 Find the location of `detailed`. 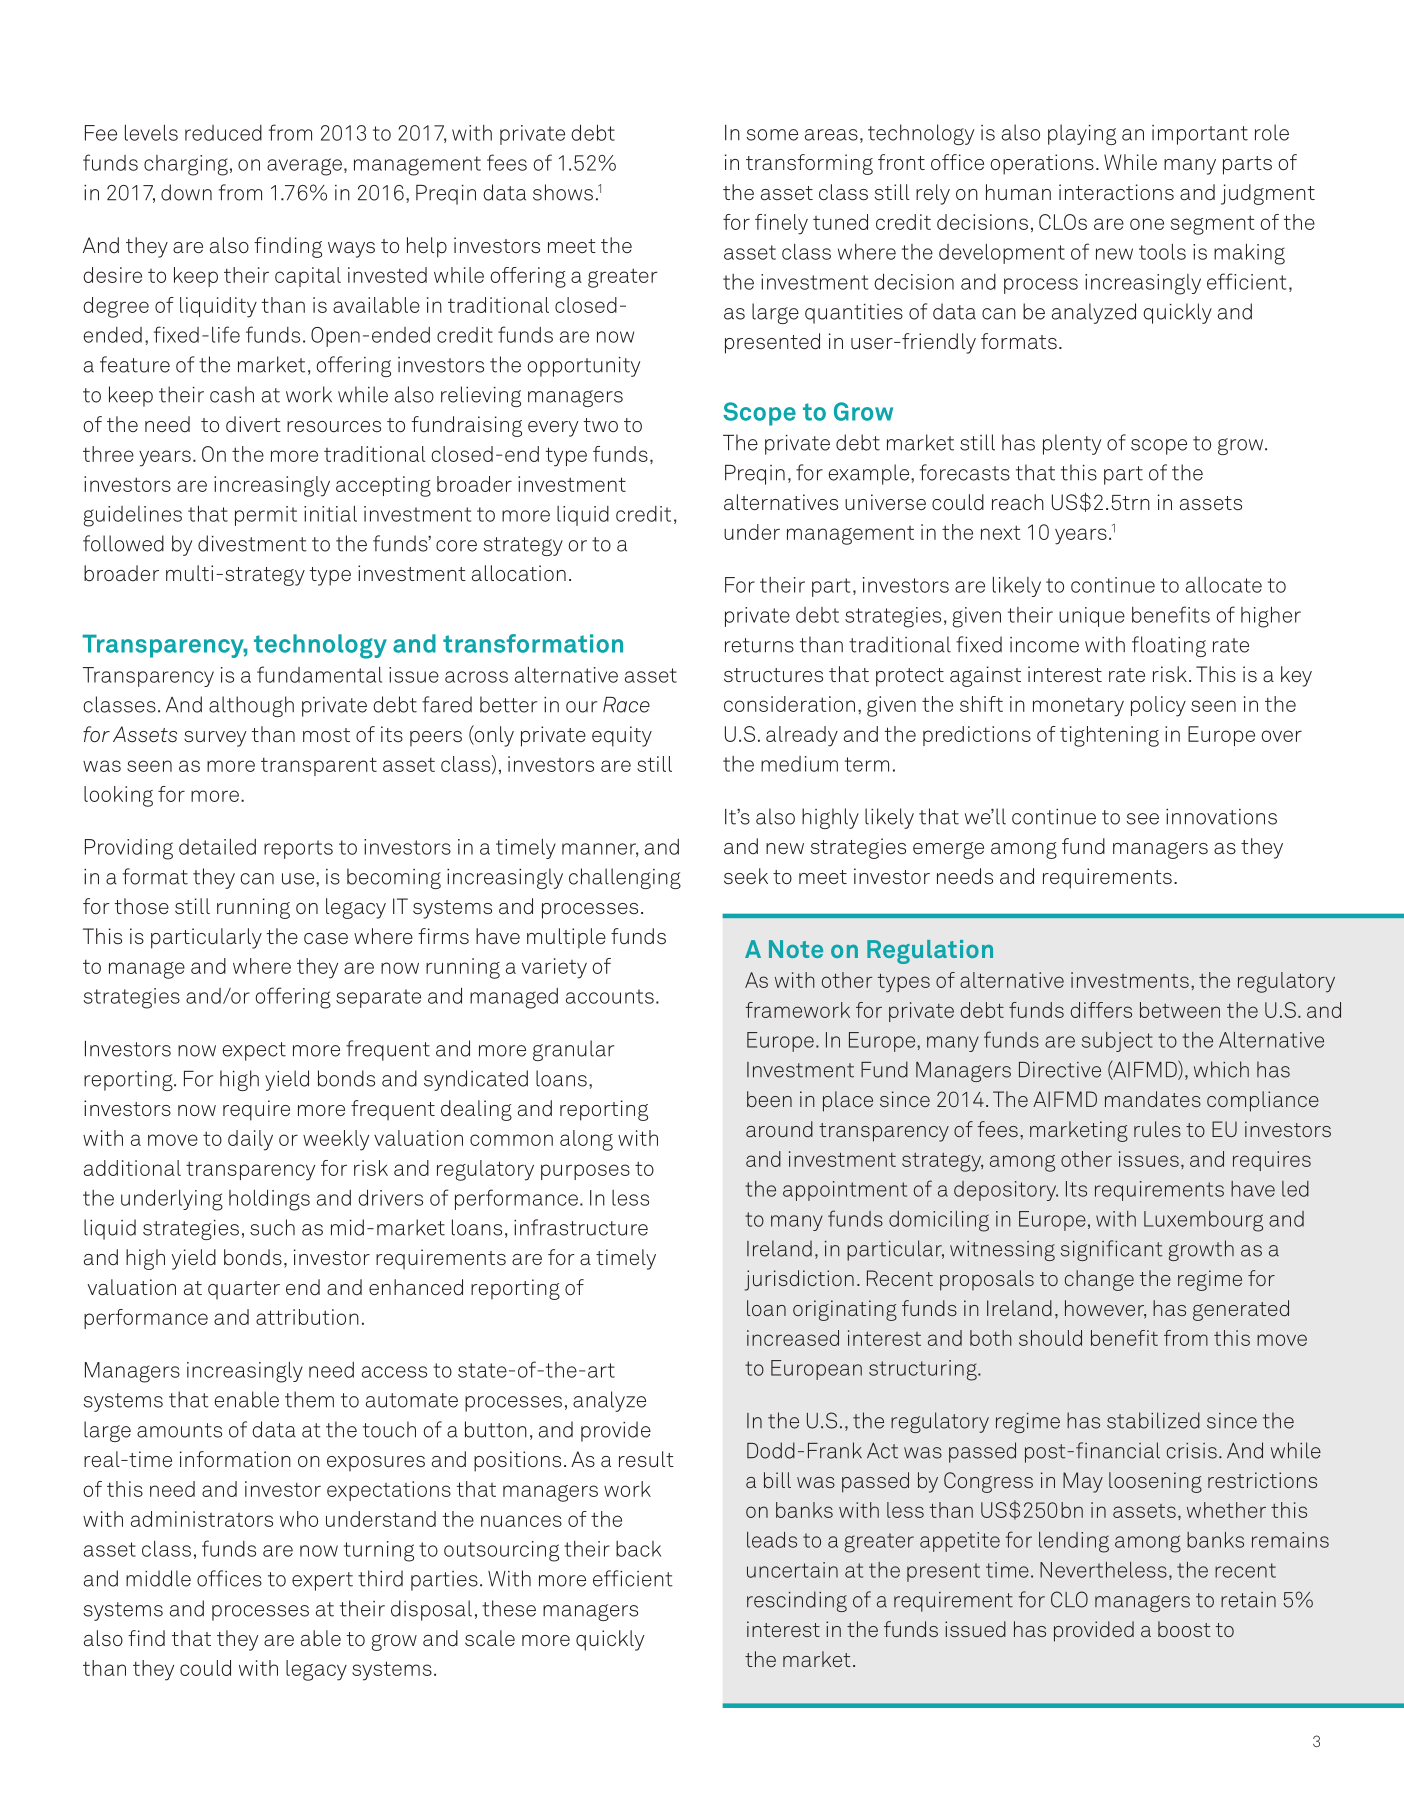

detailed is located at coordinates (217, 846).
